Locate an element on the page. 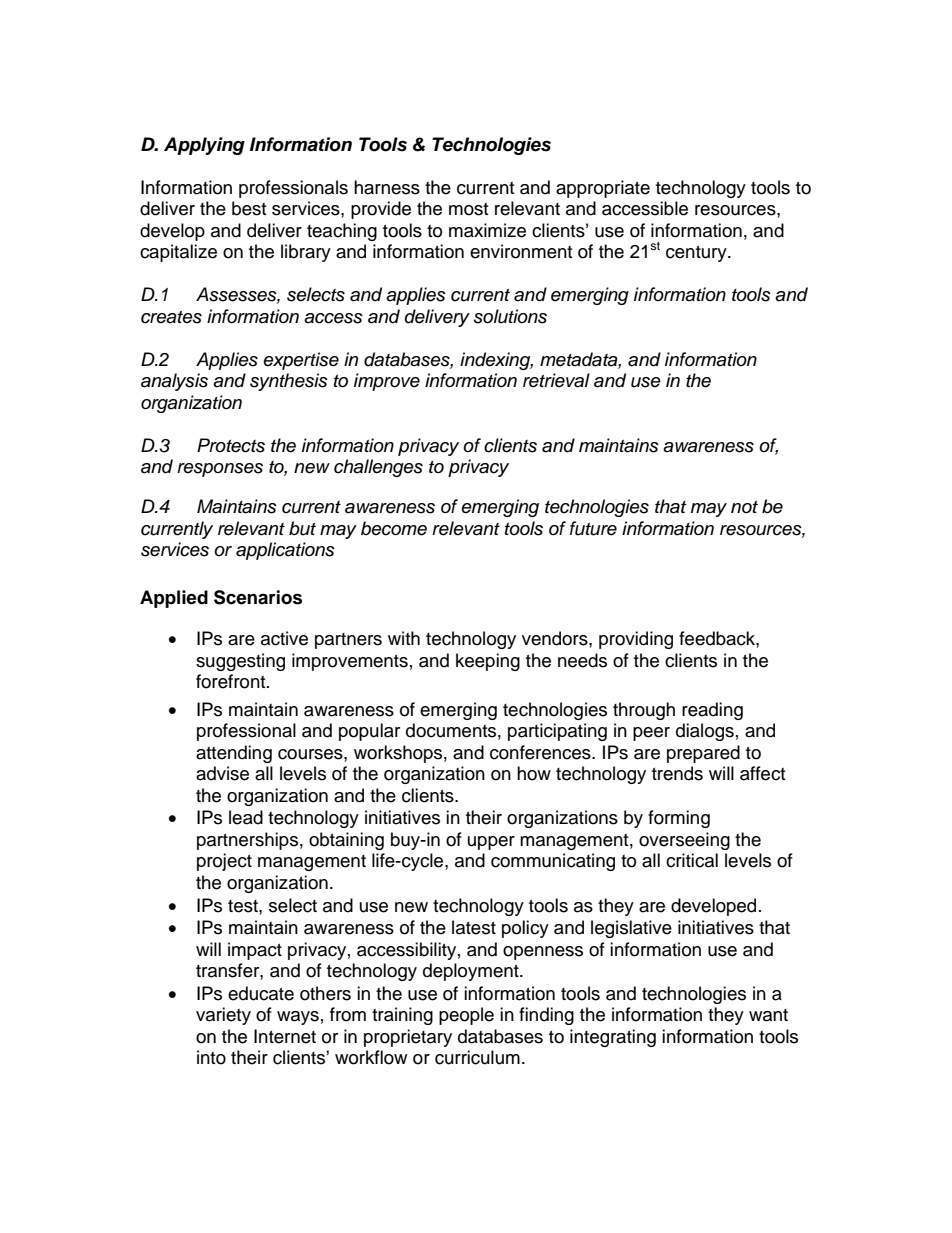 The image size is (952, 1233). not is located at coordinates (744, 507).
